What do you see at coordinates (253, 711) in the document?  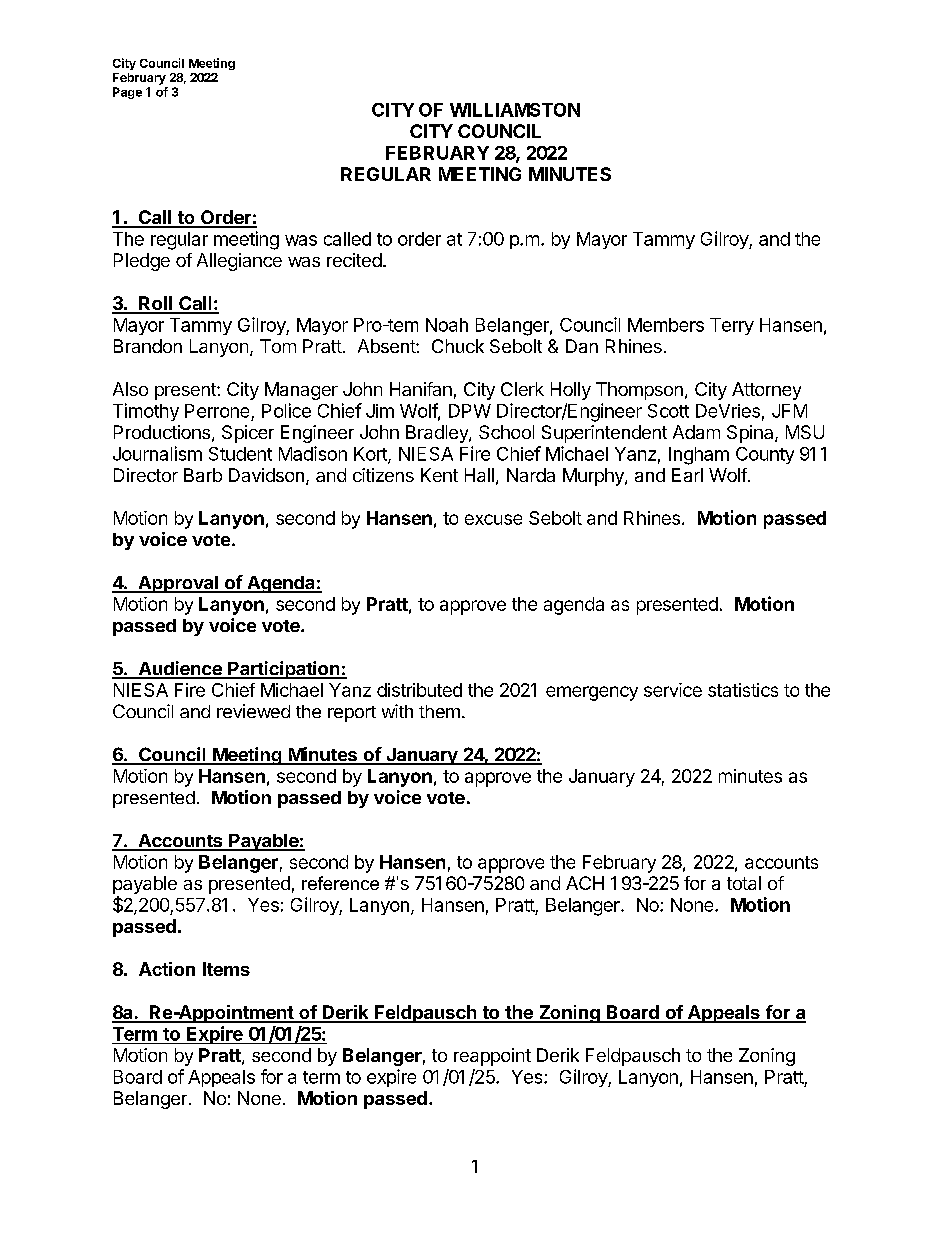 I see `reviewed` at bounding box center [253, 711].
